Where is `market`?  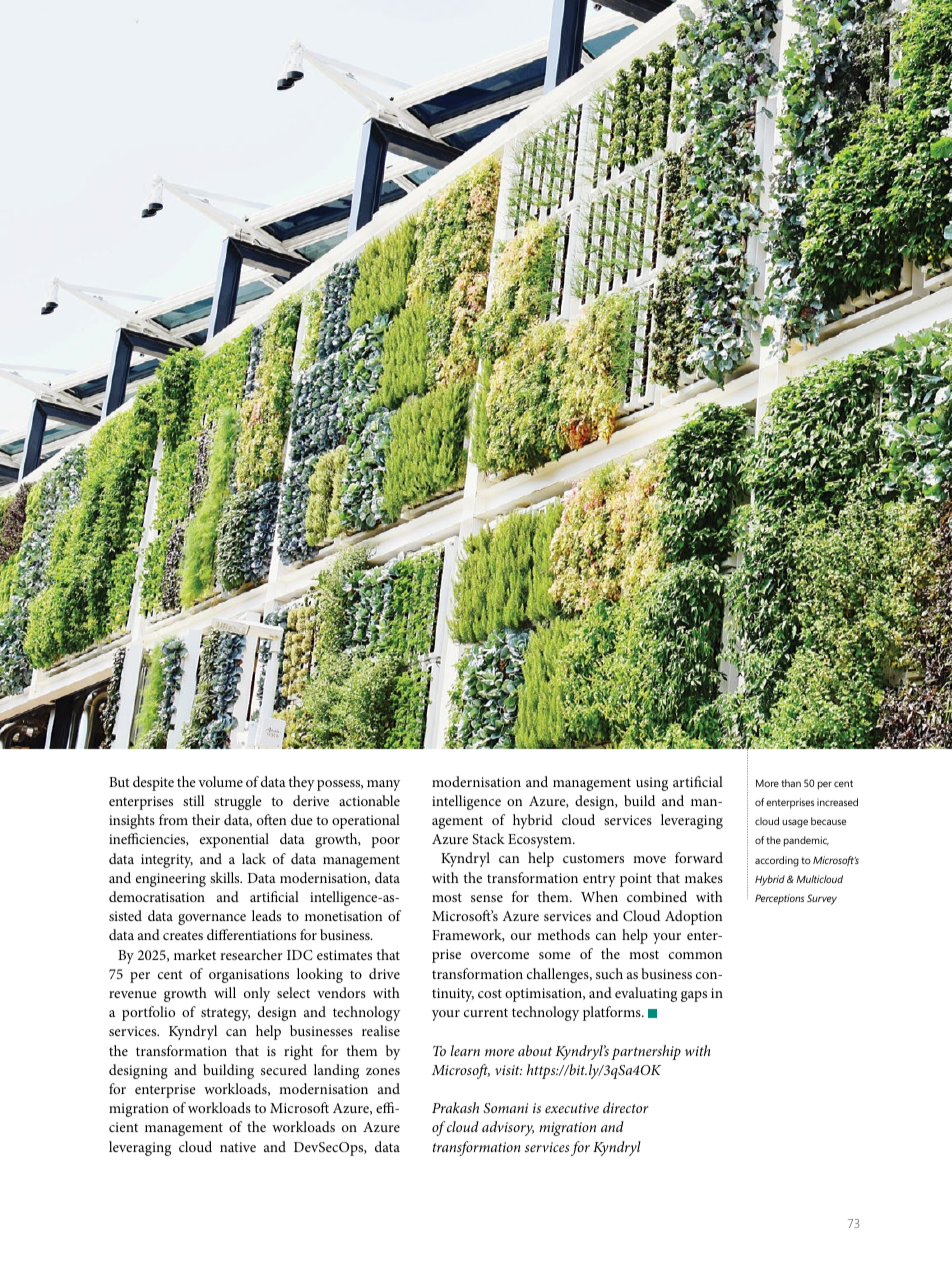 market is located at coordinates (195, 954).
